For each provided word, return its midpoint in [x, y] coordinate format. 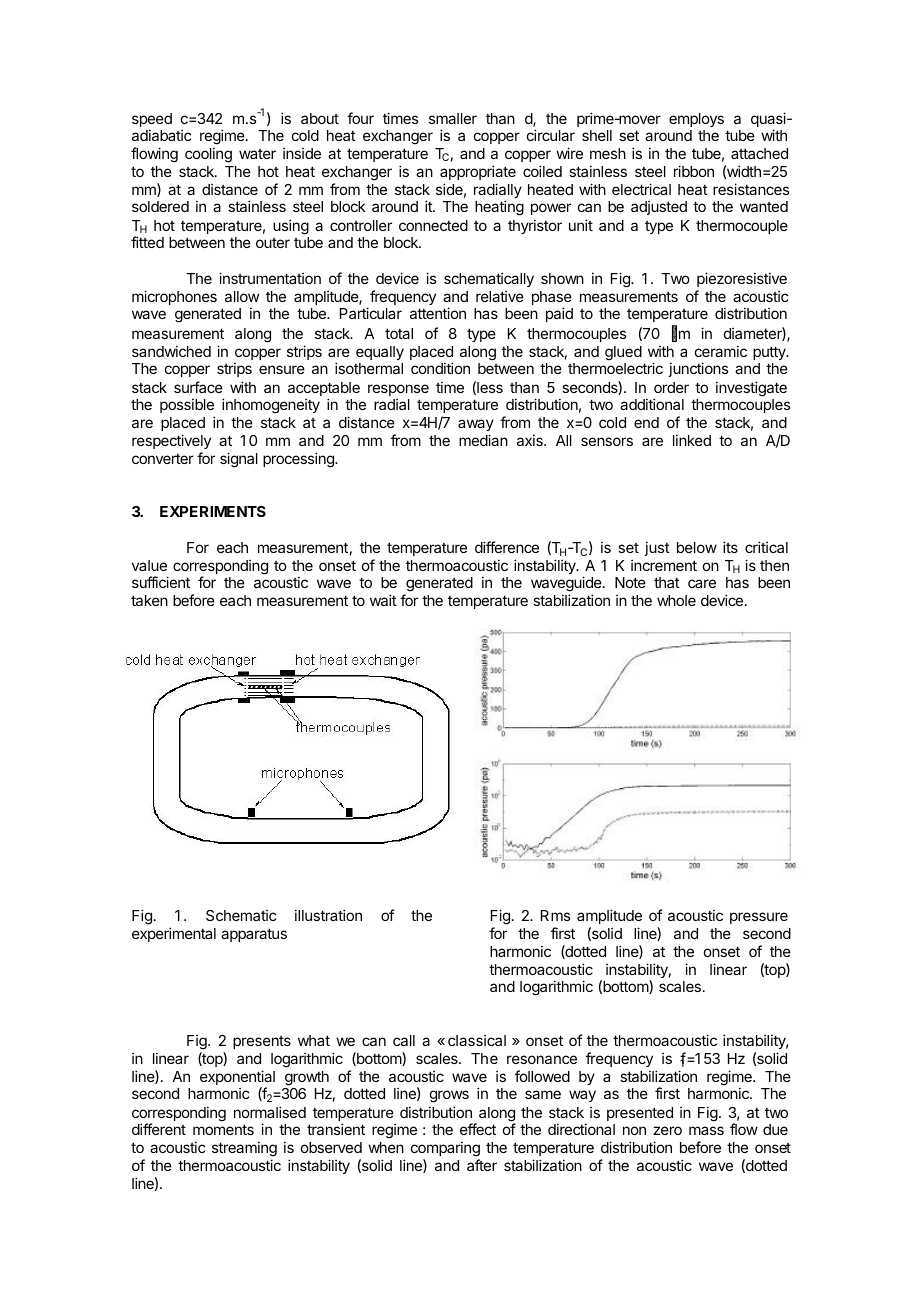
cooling [208, 155]
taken [149, 600]
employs [696, 120]
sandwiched [171, 351]
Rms [555, 915]
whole [676, 600]
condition [440, 368]
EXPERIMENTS [213, 511]
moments [223, 1129]
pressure [759, 918]
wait [383, 600]
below [697, 547]
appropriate [478, 172]
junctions [698, 369]
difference [507, 547]
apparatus [254, 935]
